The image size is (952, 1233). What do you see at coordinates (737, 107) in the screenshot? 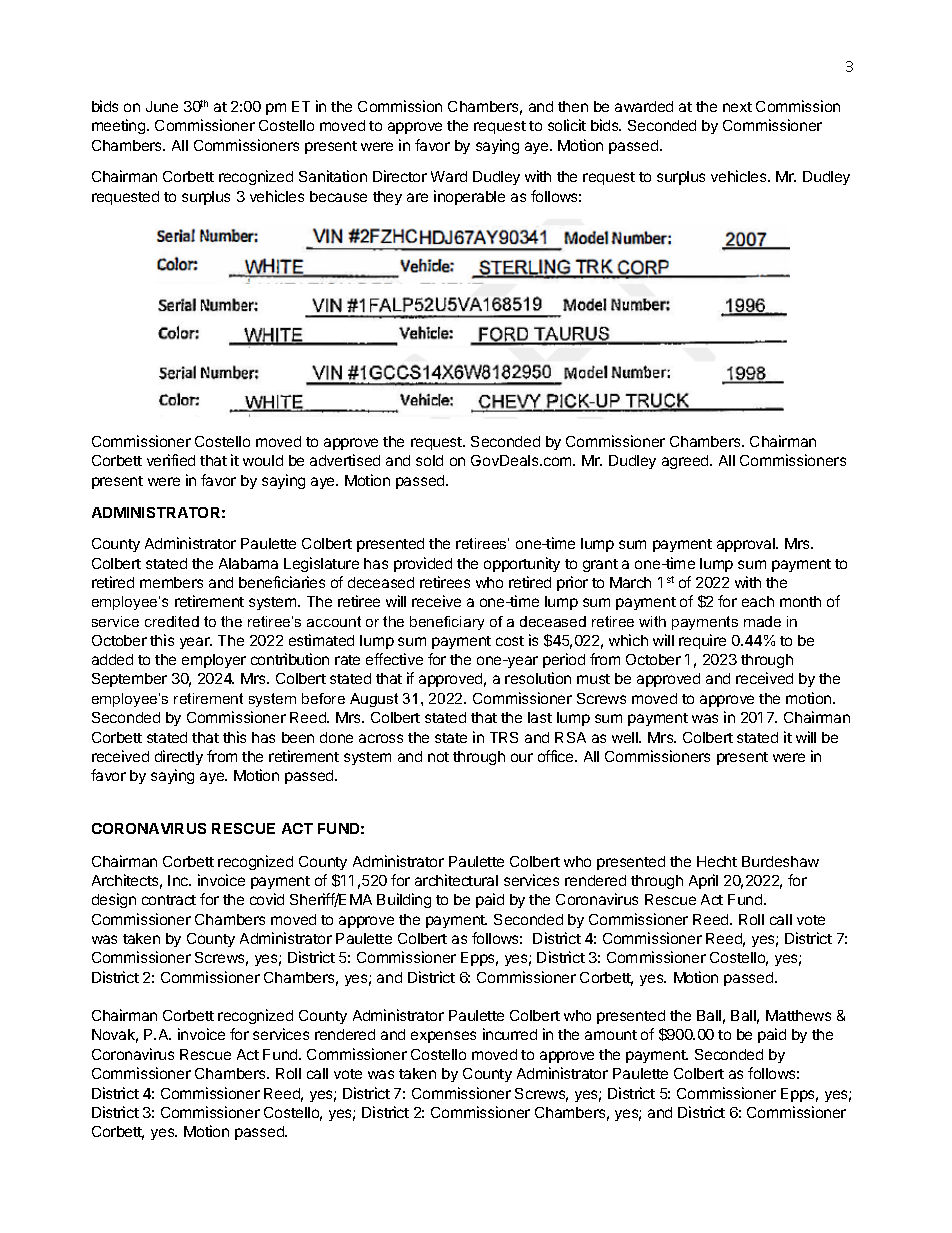
I see `next` at bounding box center [737, 107].
